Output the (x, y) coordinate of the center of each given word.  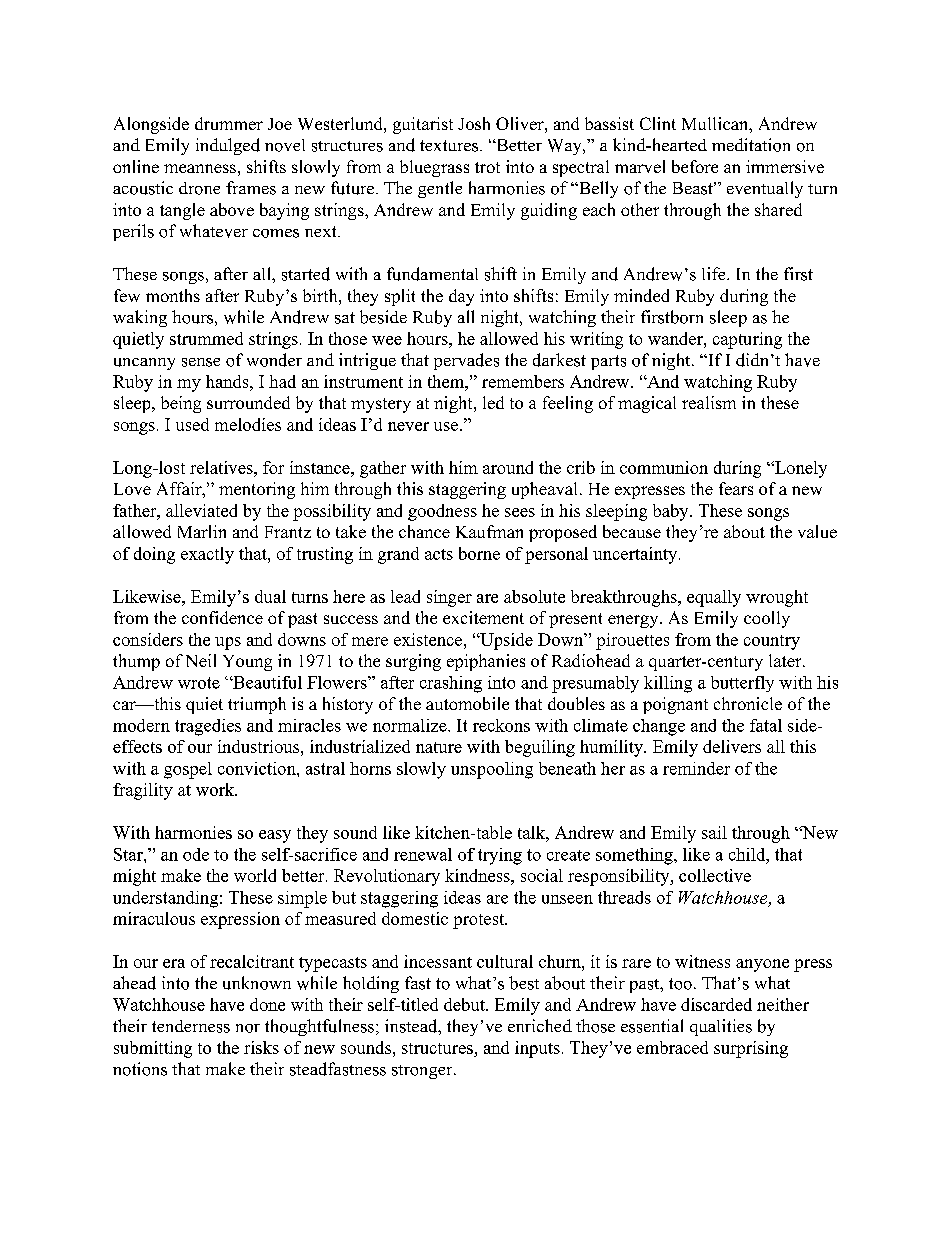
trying (500, 856)
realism (709, 402)
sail (714, 832)
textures (450, 146)
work (216, 789)
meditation (751, 145)
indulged (228, 146)
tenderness (191, 1026)
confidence (222, 617)
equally (714, 598)
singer (449, 598)
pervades (466, 361)
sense (201, 362)
